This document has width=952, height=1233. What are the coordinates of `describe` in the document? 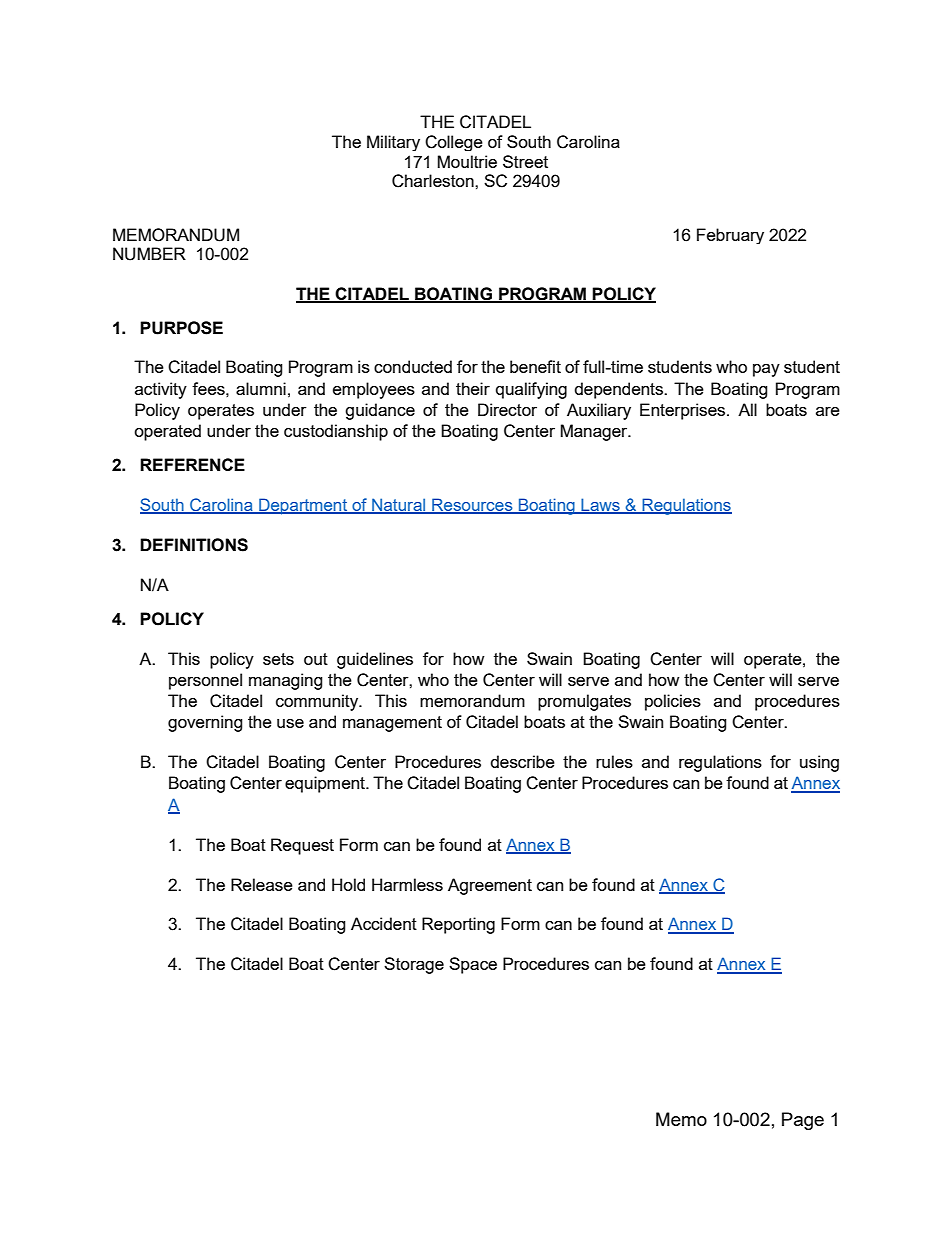 It's located at (523, 761).
